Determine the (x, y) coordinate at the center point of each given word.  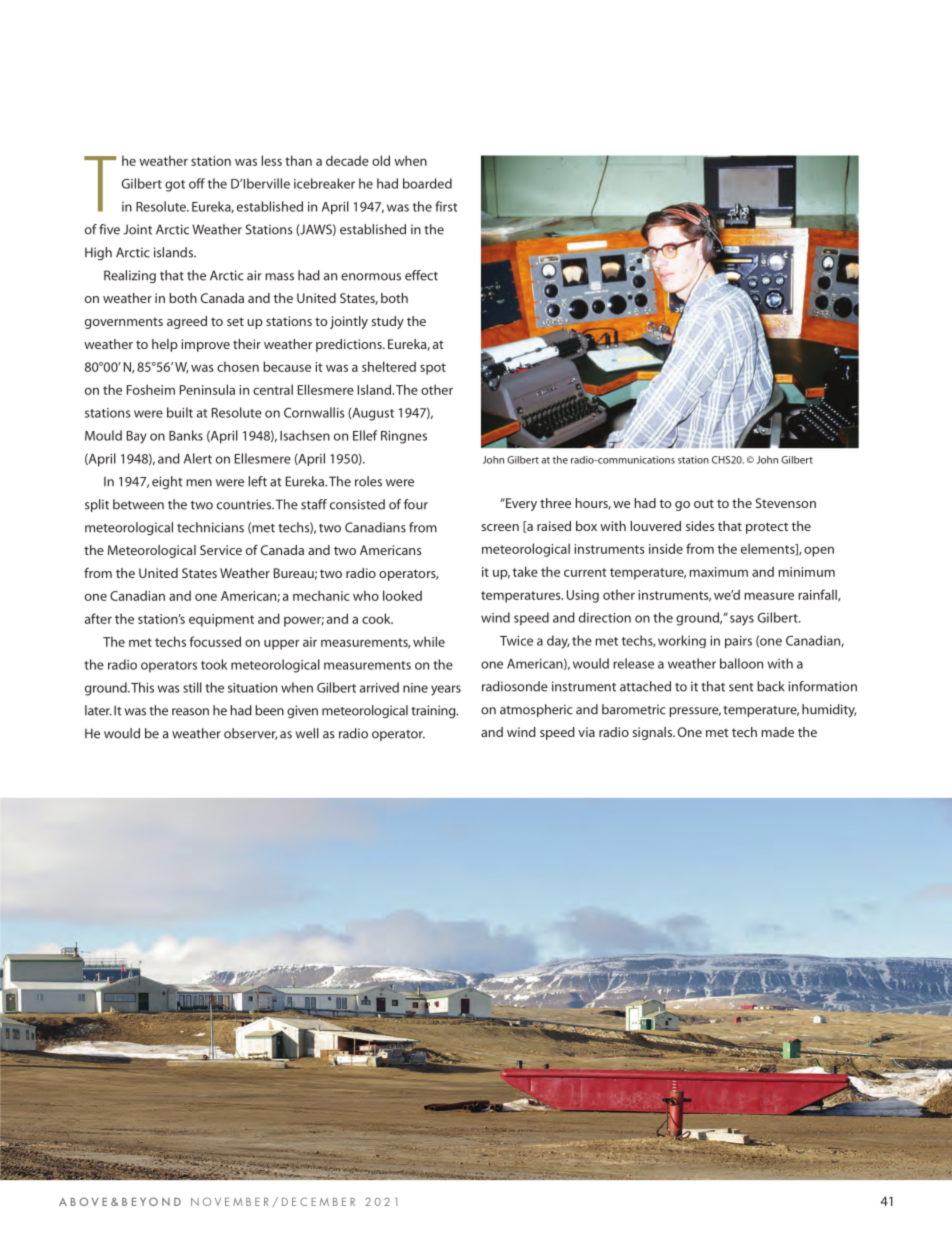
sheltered (389, 366)
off (197, 183)
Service (221, 550)
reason (190, 712)
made (777, 732)
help (165, 345)
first (446, 206)
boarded (427, 183)
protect (767, 528)
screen (500, 527)
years (446, 690)
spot (433, 369)
